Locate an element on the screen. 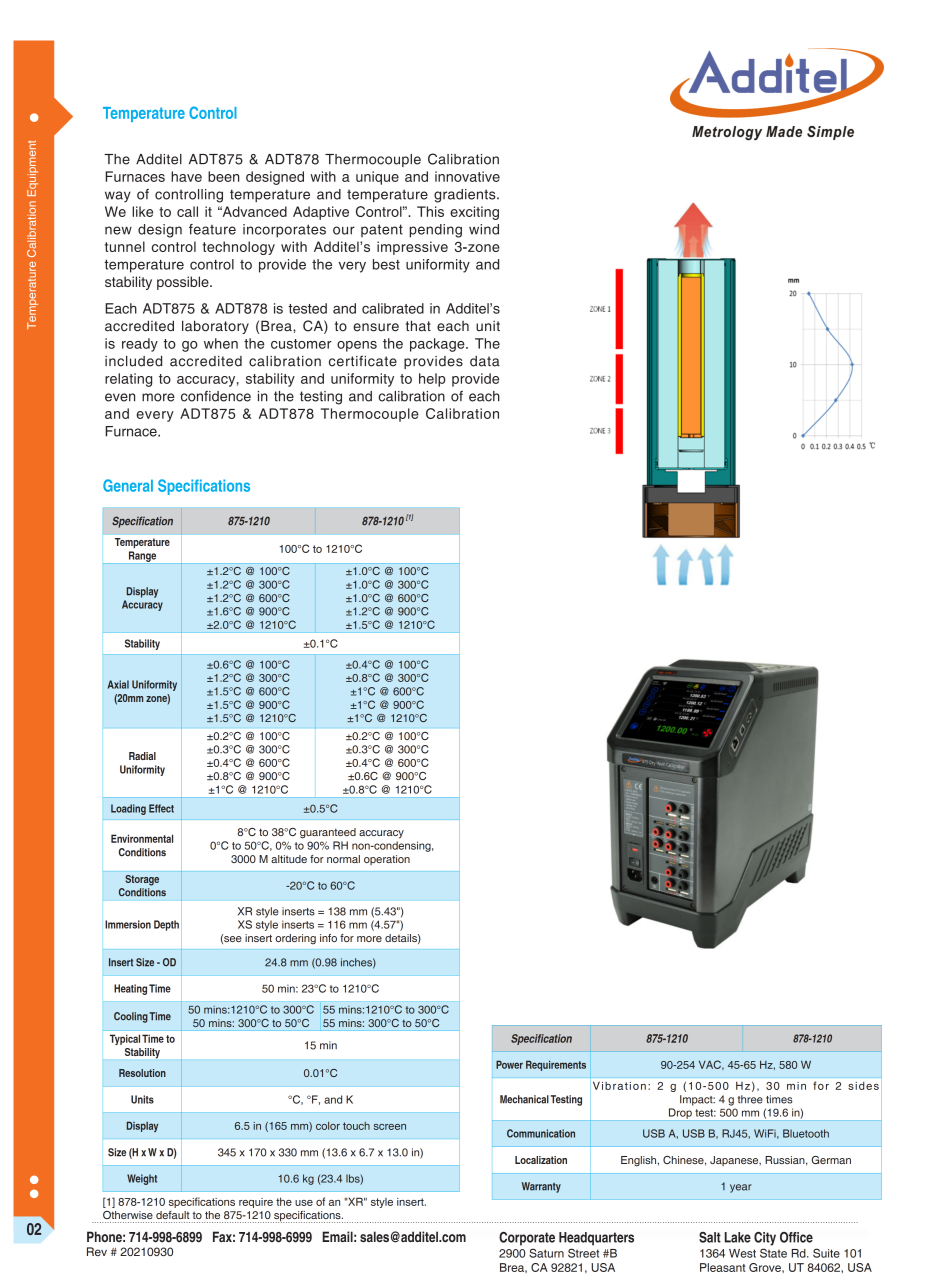 Image resolution: width=949 pixels, height=1288 pixels. exciting is located at coordinates (474, 213).
